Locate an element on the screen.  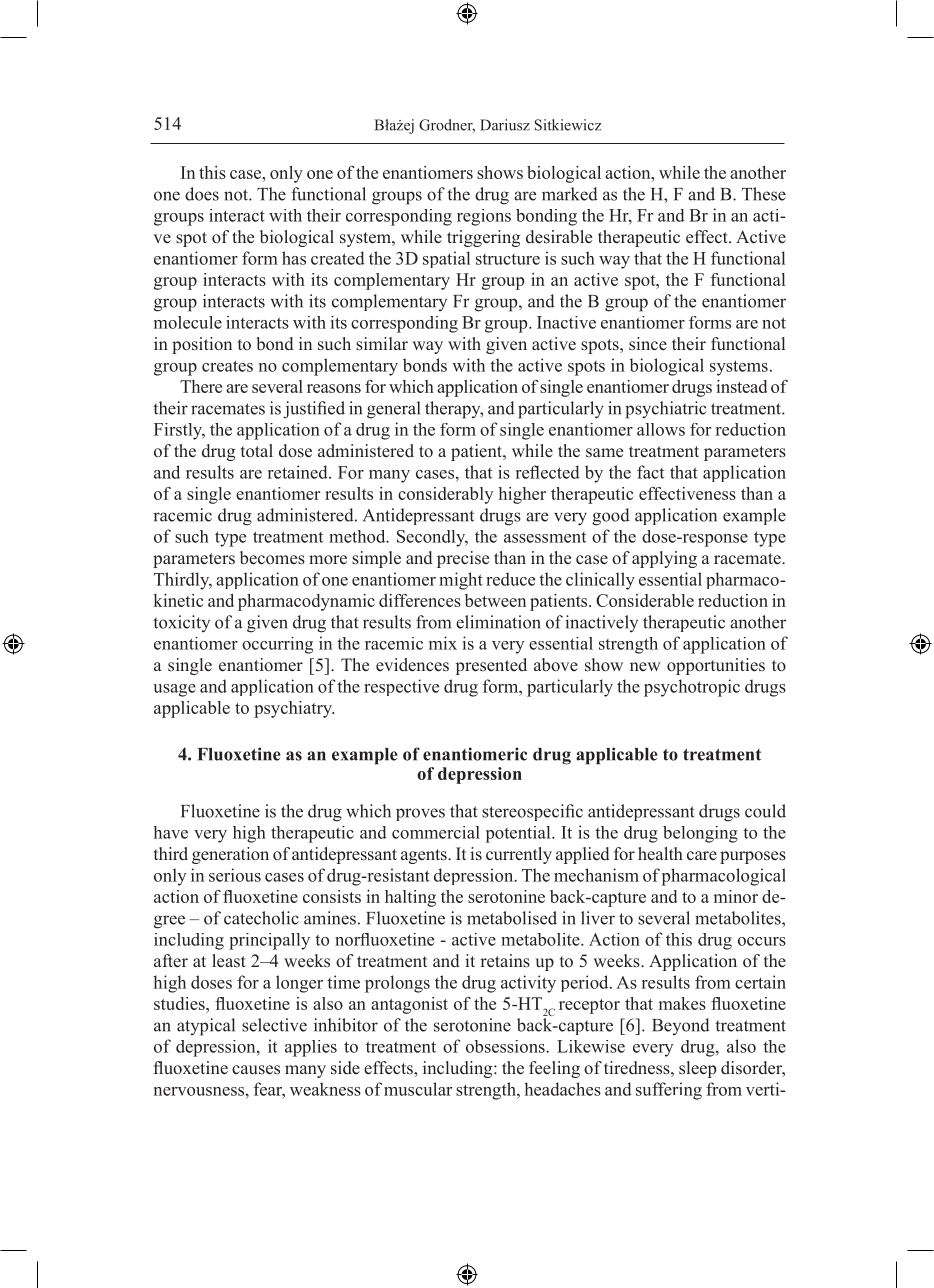
retained is located at coordinates (299, 472).
